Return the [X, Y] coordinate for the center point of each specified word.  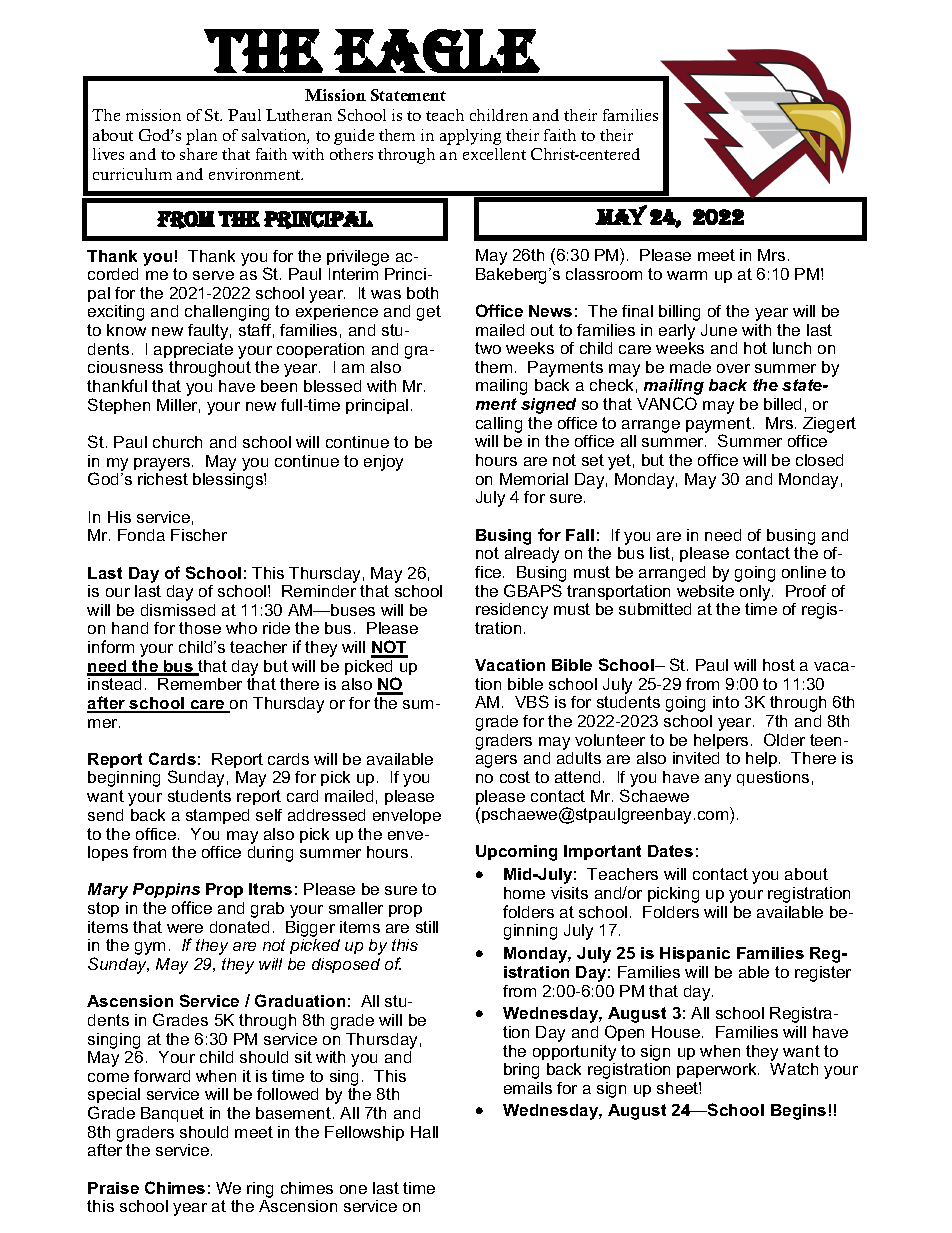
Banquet [172, 1114]
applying [470, 137]
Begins [798, 1112]
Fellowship [364, 1133]
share [198, 154]
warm [687, 275]
